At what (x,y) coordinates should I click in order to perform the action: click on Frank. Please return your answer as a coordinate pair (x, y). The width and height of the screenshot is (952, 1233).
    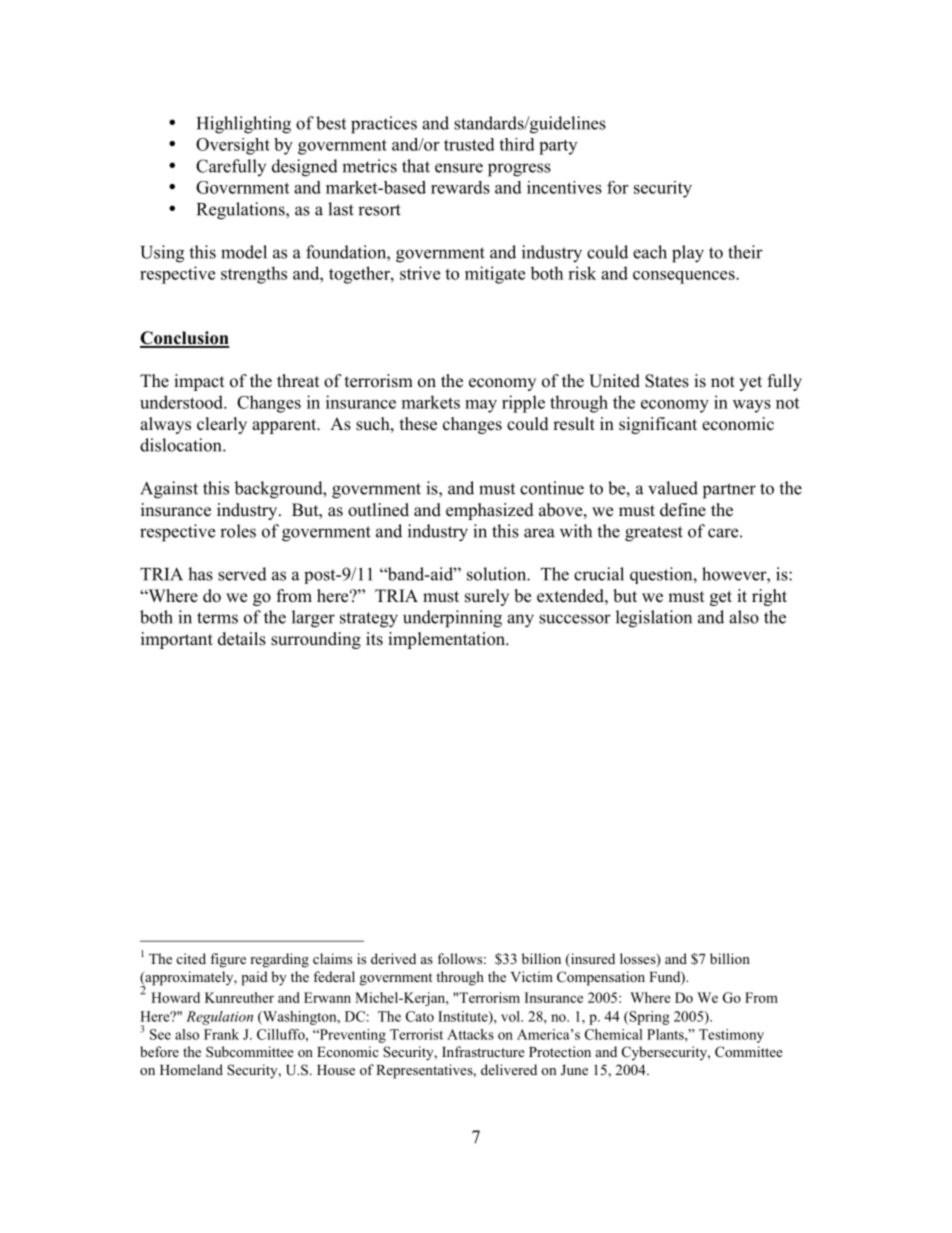
    Looking at the image, I should click on (221, 1034).
